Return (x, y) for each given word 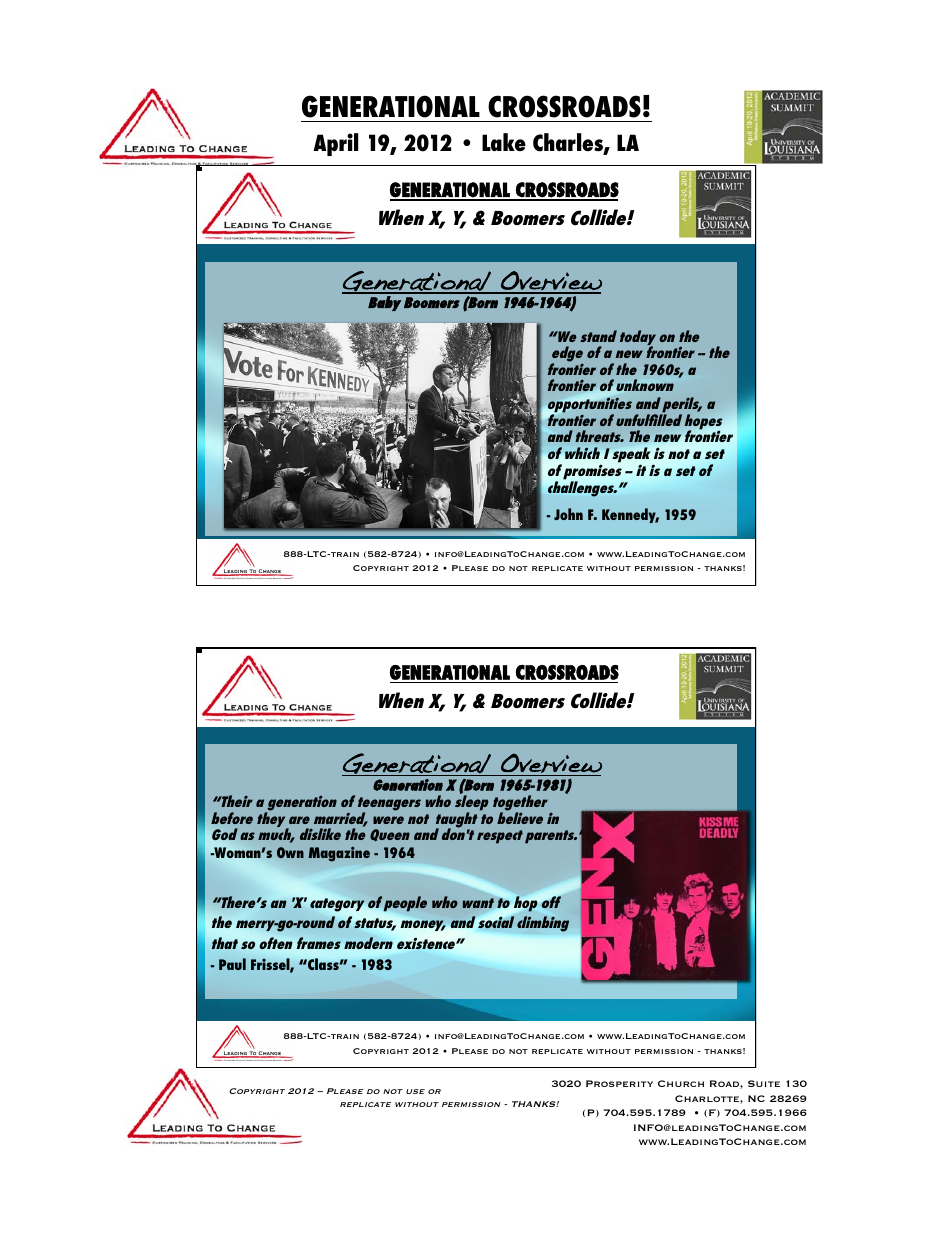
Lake (504, 142)
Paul (232, 964)
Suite (764, 1083)
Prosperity (619, 1083)
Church (681, 1083)
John (568, 514)
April (336, 144)
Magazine (339, 854)
